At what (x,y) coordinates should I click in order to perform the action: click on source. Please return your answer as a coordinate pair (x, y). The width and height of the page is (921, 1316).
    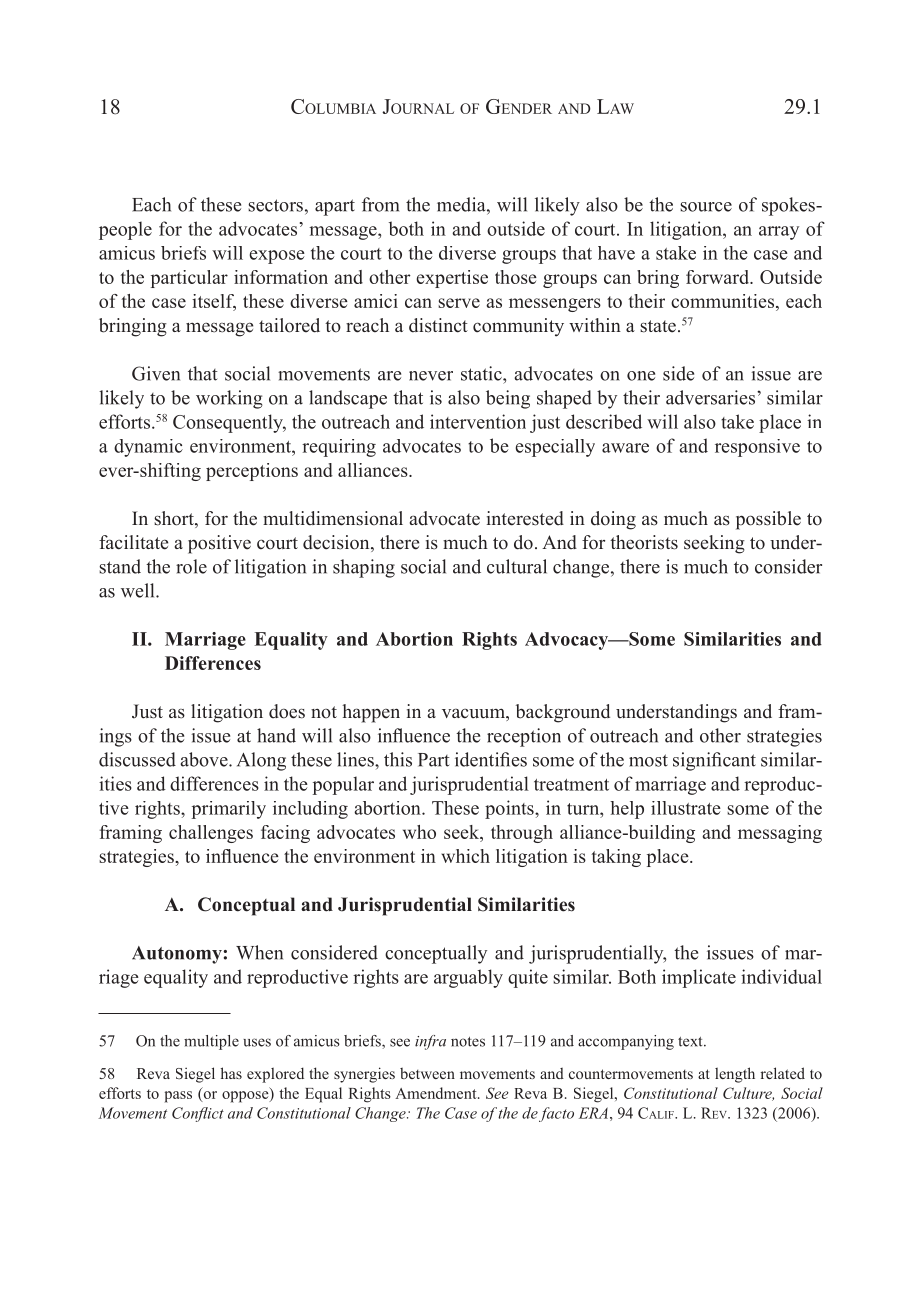
    Looking at the image, I should click on (706, 207).
